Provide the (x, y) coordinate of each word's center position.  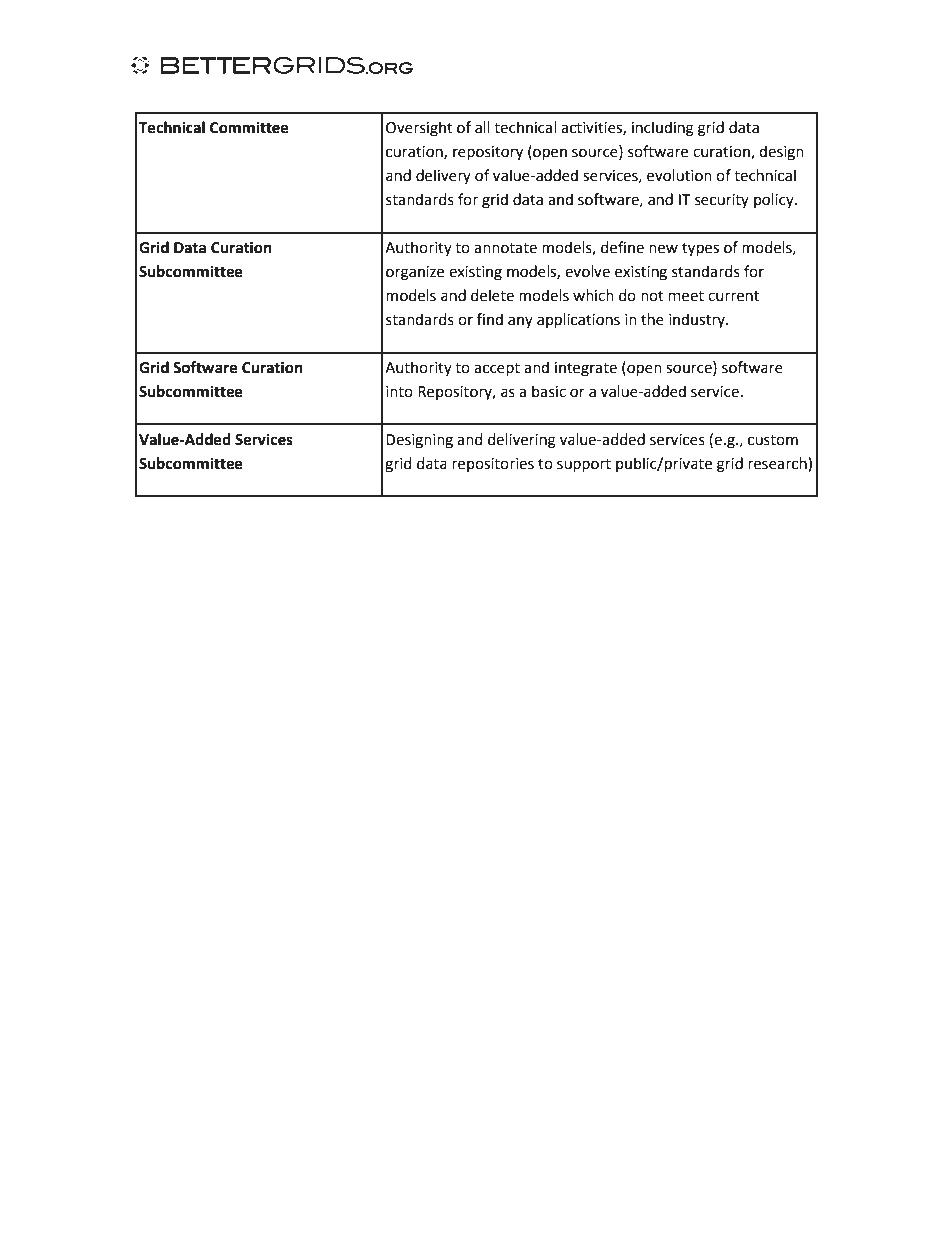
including (663, 129)
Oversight (419, 129)
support (584, 465)
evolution (679, 175)
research (778, 464)
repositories (493, 465)
